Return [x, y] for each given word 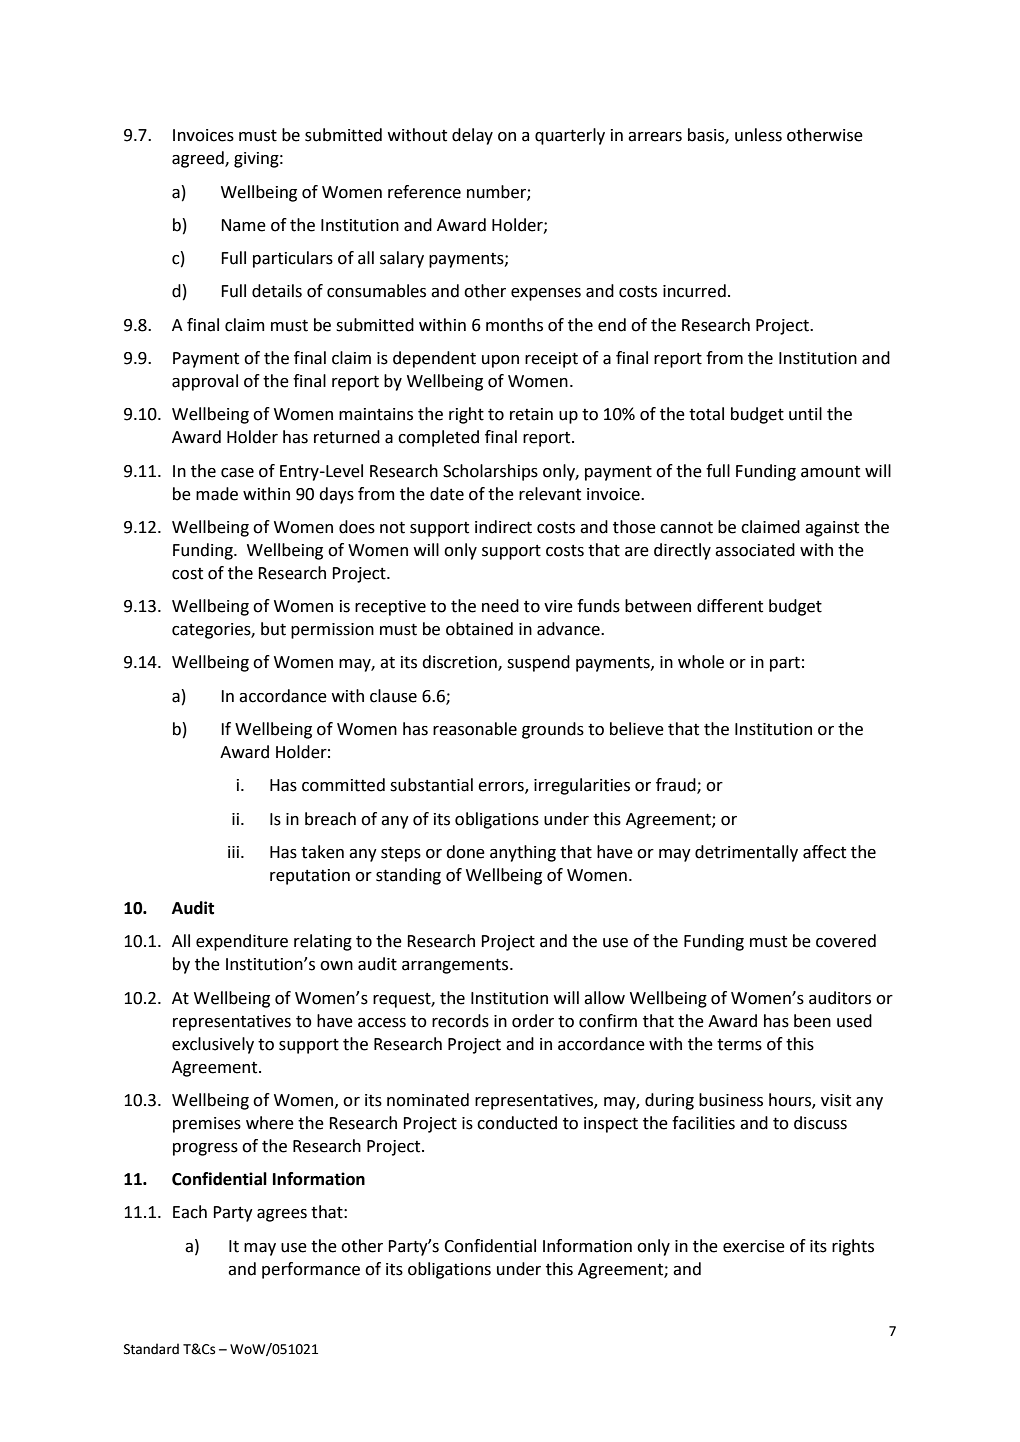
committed [343, 785]
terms [739, 1045]
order [533, 1021]
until [805, 414]
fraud [677, 786]
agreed [199, 159]
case [237, 473]
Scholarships [490, 472]
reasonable [475, 729]
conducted [517, 1123]
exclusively [213, 1045]
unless [758, 135]
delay [472, 136]
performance [311, 1270]
